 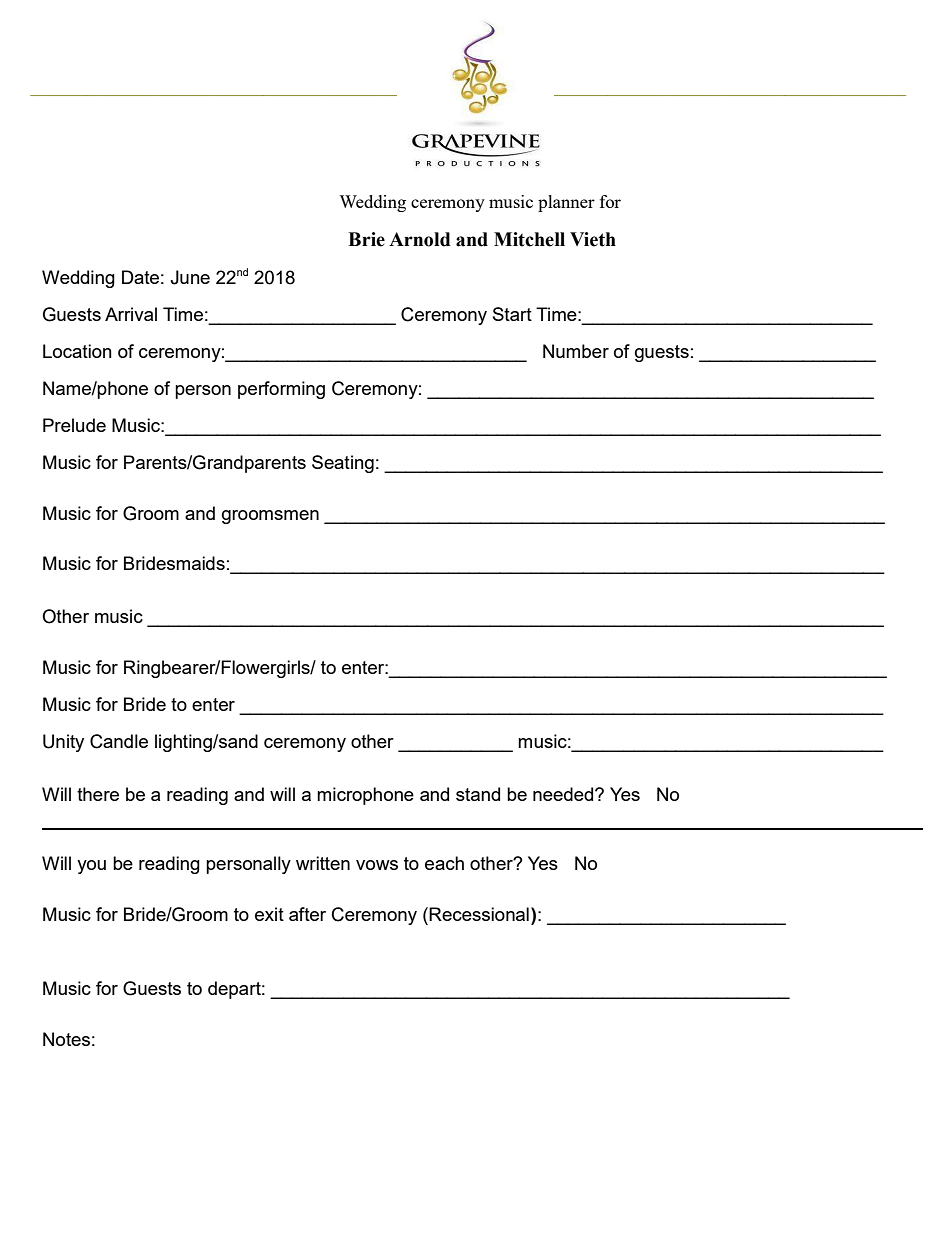 I want to click on Unity, so click(x=63, y=743).
